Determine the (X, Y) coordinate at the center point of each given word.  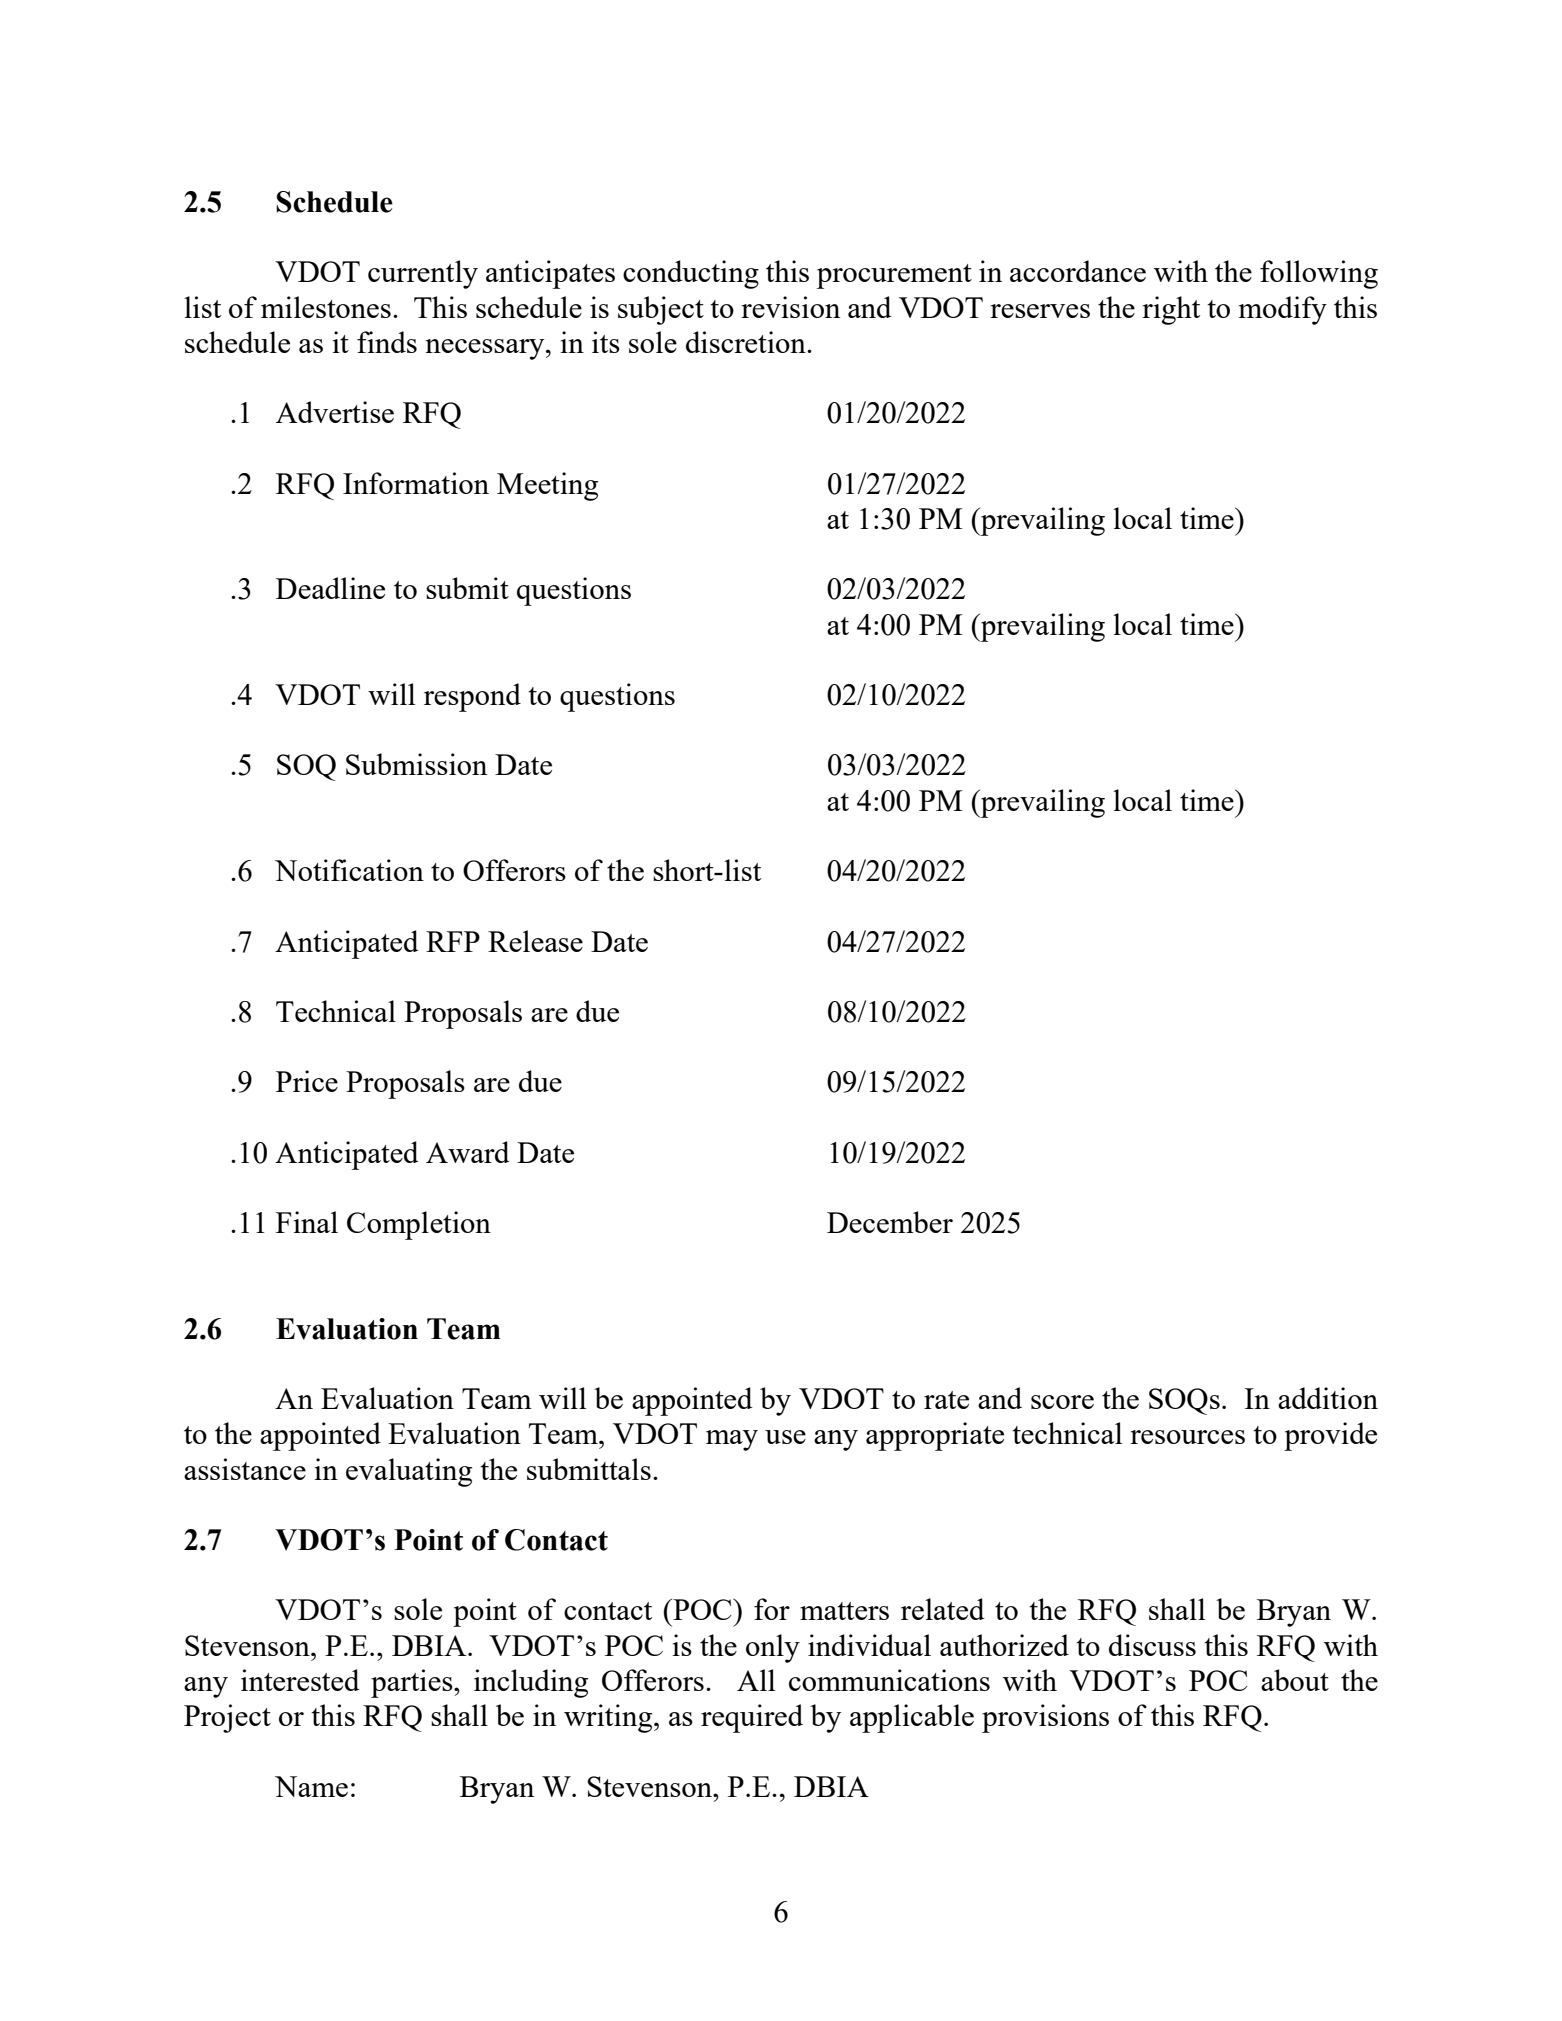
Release (535, 941)
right (1171, 310)
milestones (326, 307)
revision (790, 307)
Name (311, 1786)
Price (307, 1081)
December (890, 1222)
